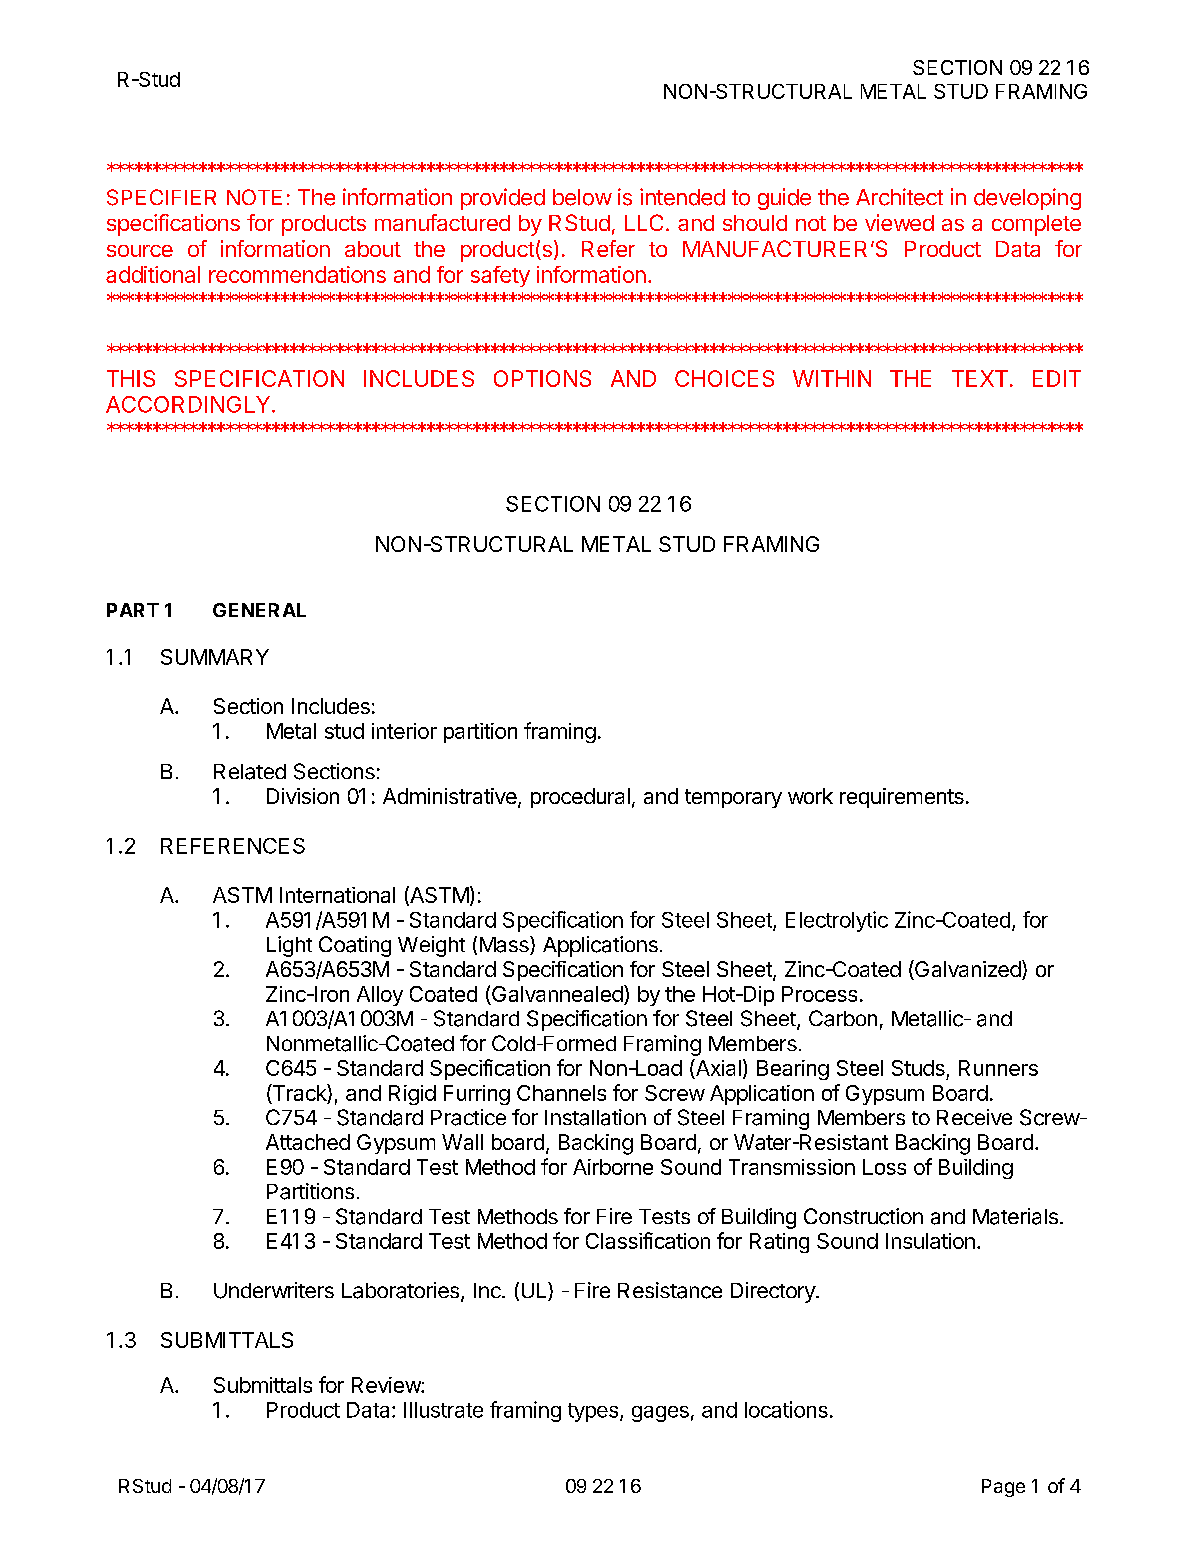 This screenshot has width=1196, height=1548. Describe the element at coordinates (289, 946) in the screenshot. I see `Light` at that location.
